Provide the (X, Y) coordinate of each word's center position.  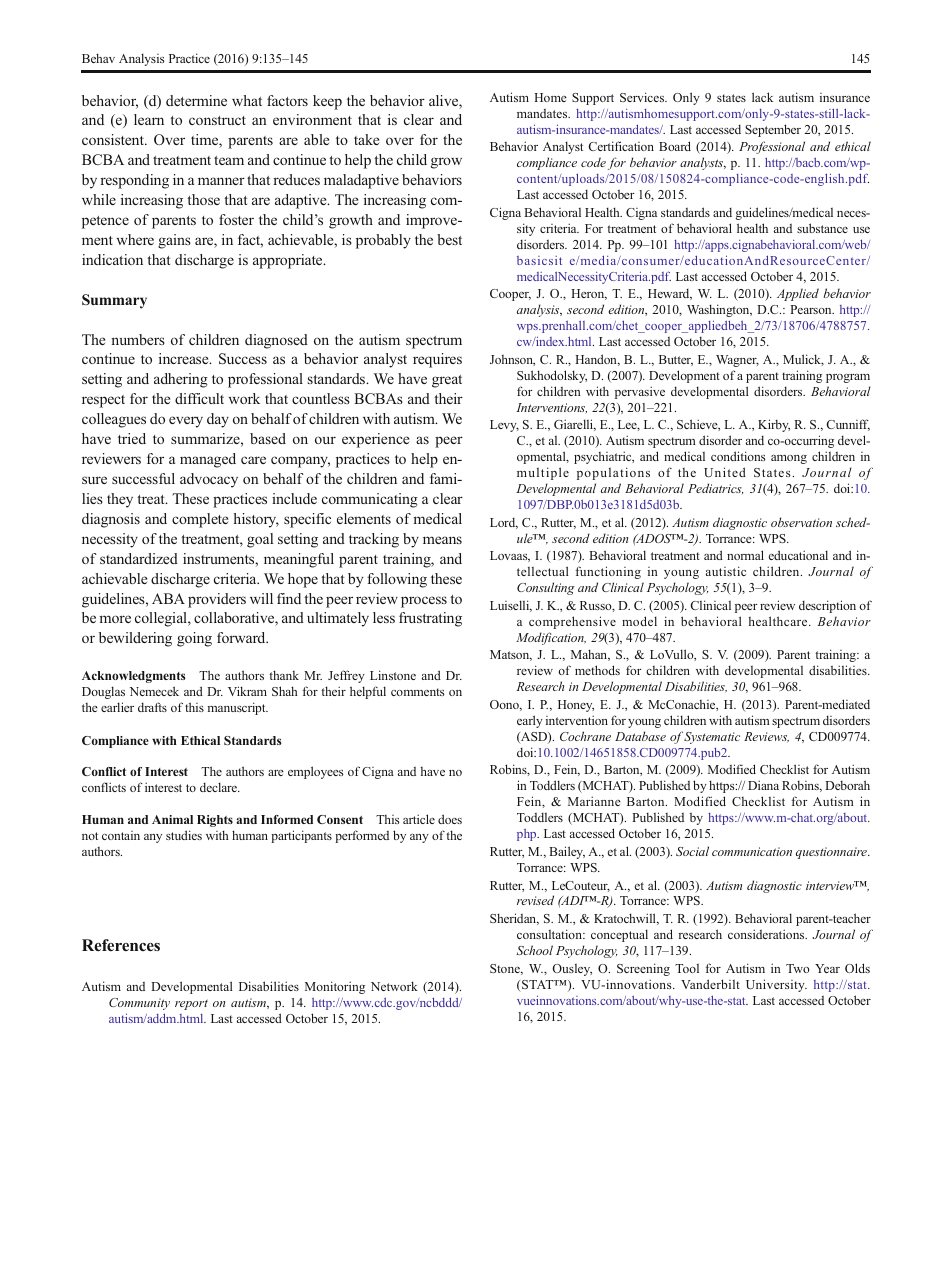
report (191, 1004)
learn (149, 119)
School (534, 950)
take (366, 139)
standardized (139, 558)
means (442, 540)
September (773, 130)
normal (745, 555)
